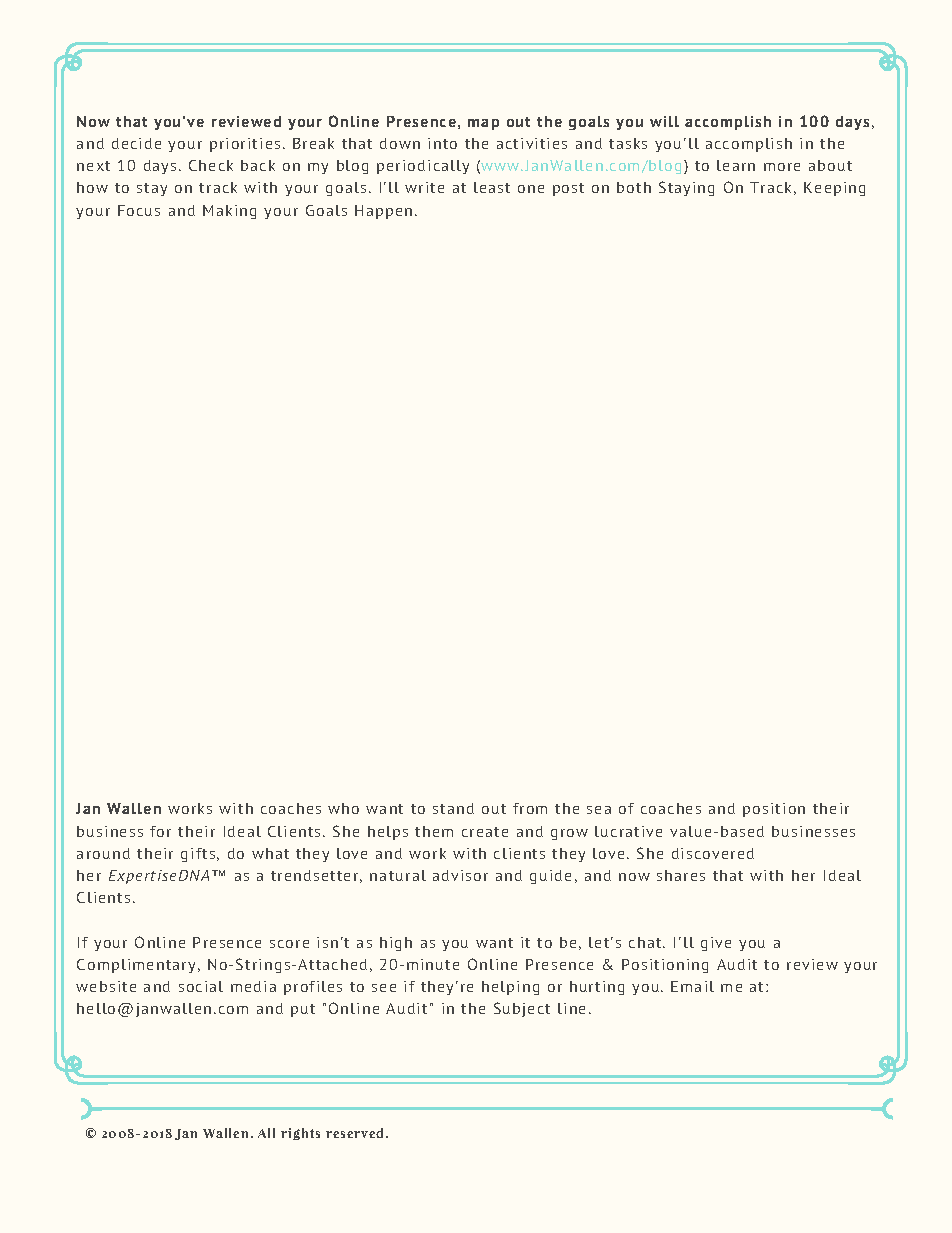  Describe the element at coordinates (211, 165) in the screenshot. I see `Check` at that location.
